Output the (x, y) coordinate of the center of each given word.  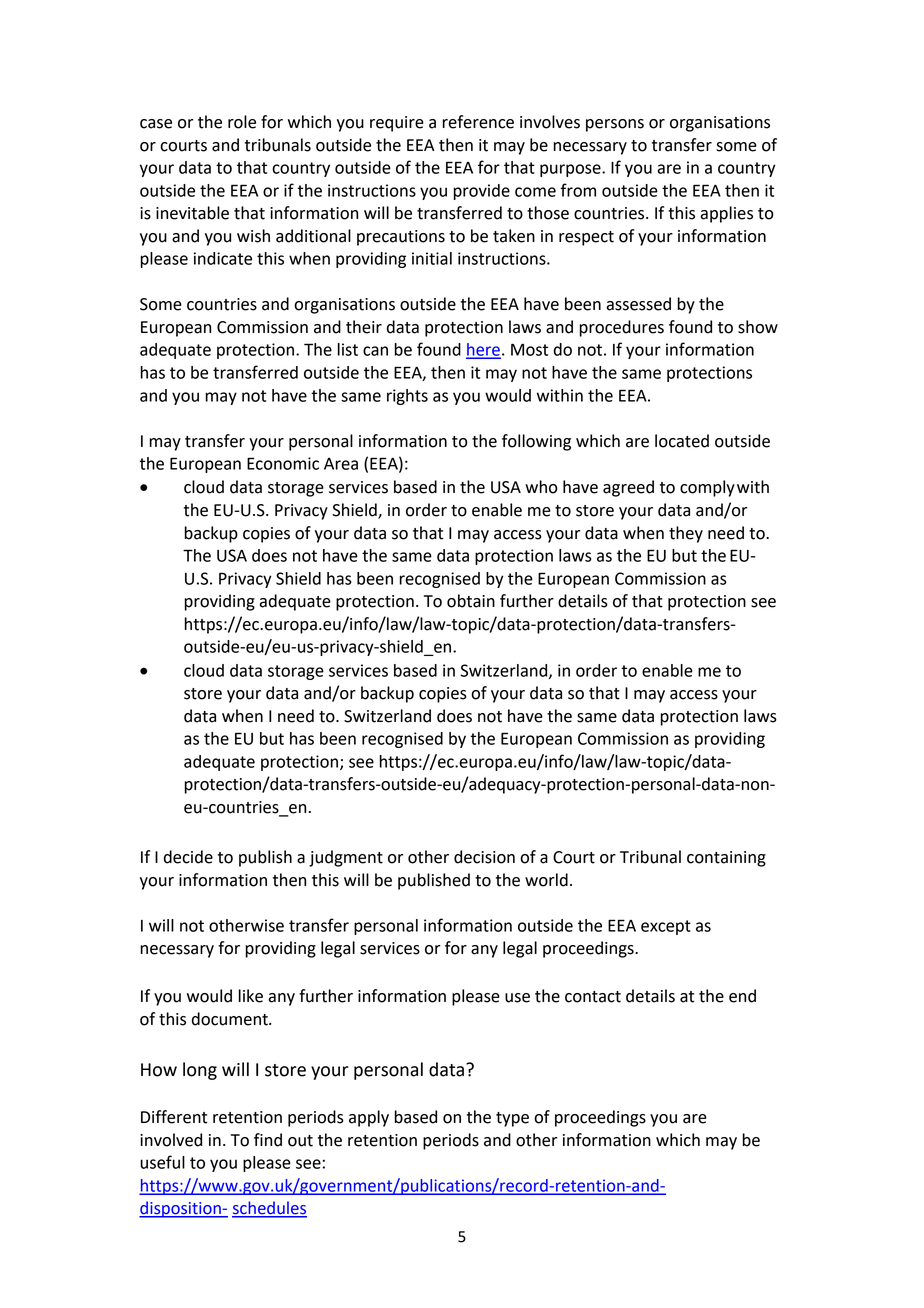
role (242, 122)
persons (615, 125)
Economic (283, 463)
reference (478, 122)
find (268, 1140)
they (686, 534)
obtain (471, 601)
